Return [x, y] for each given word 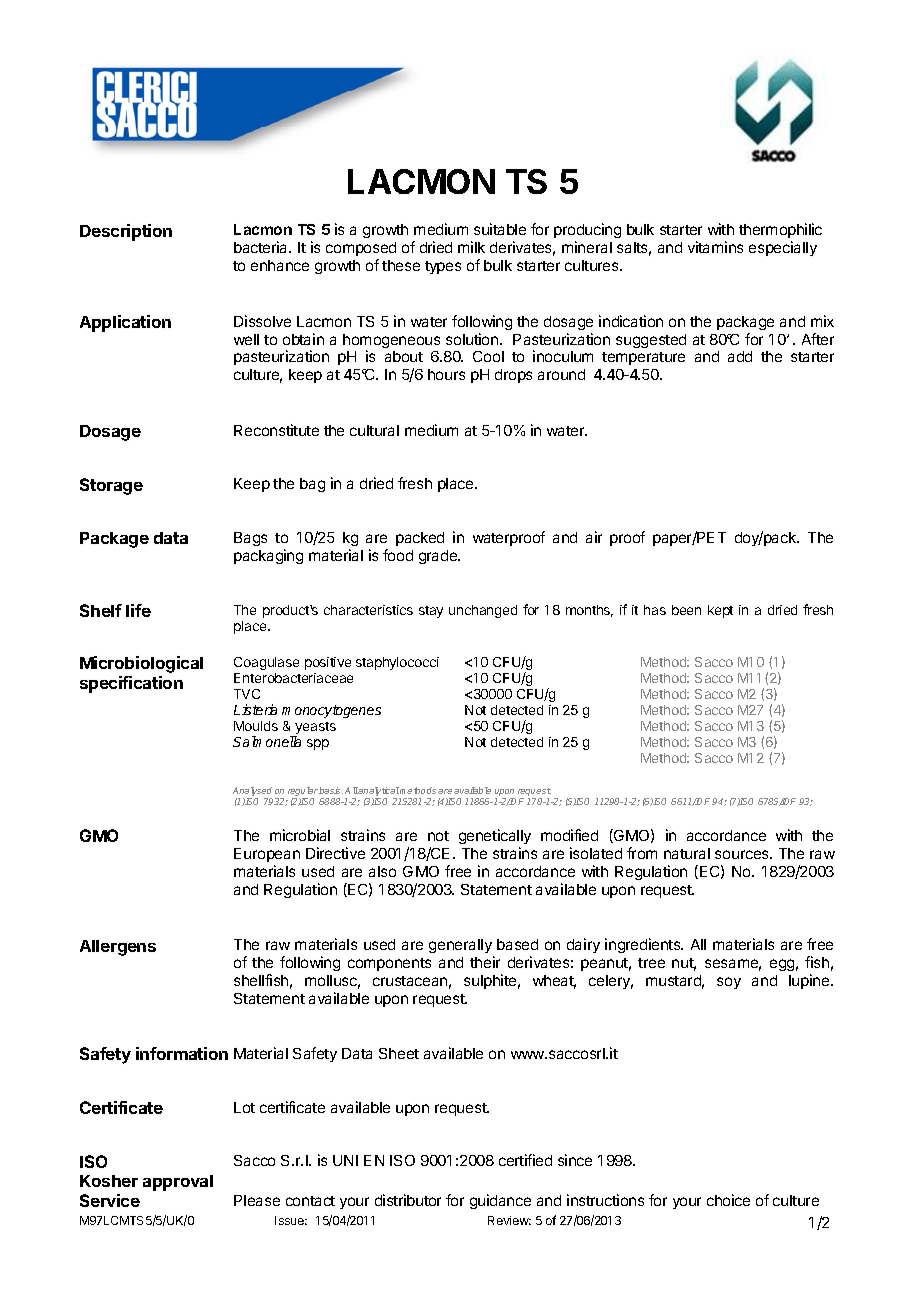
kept [720, 611]
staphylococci [397, 663]
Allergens [118, 948]
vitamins [715, 247]
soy [729, 983]
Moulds [256, 726]
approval [178, 1183]
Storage [111, 486]
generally [461, 948]
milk [471, 247]
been [686, 610]
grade [439, 557]
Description [126, 232]
